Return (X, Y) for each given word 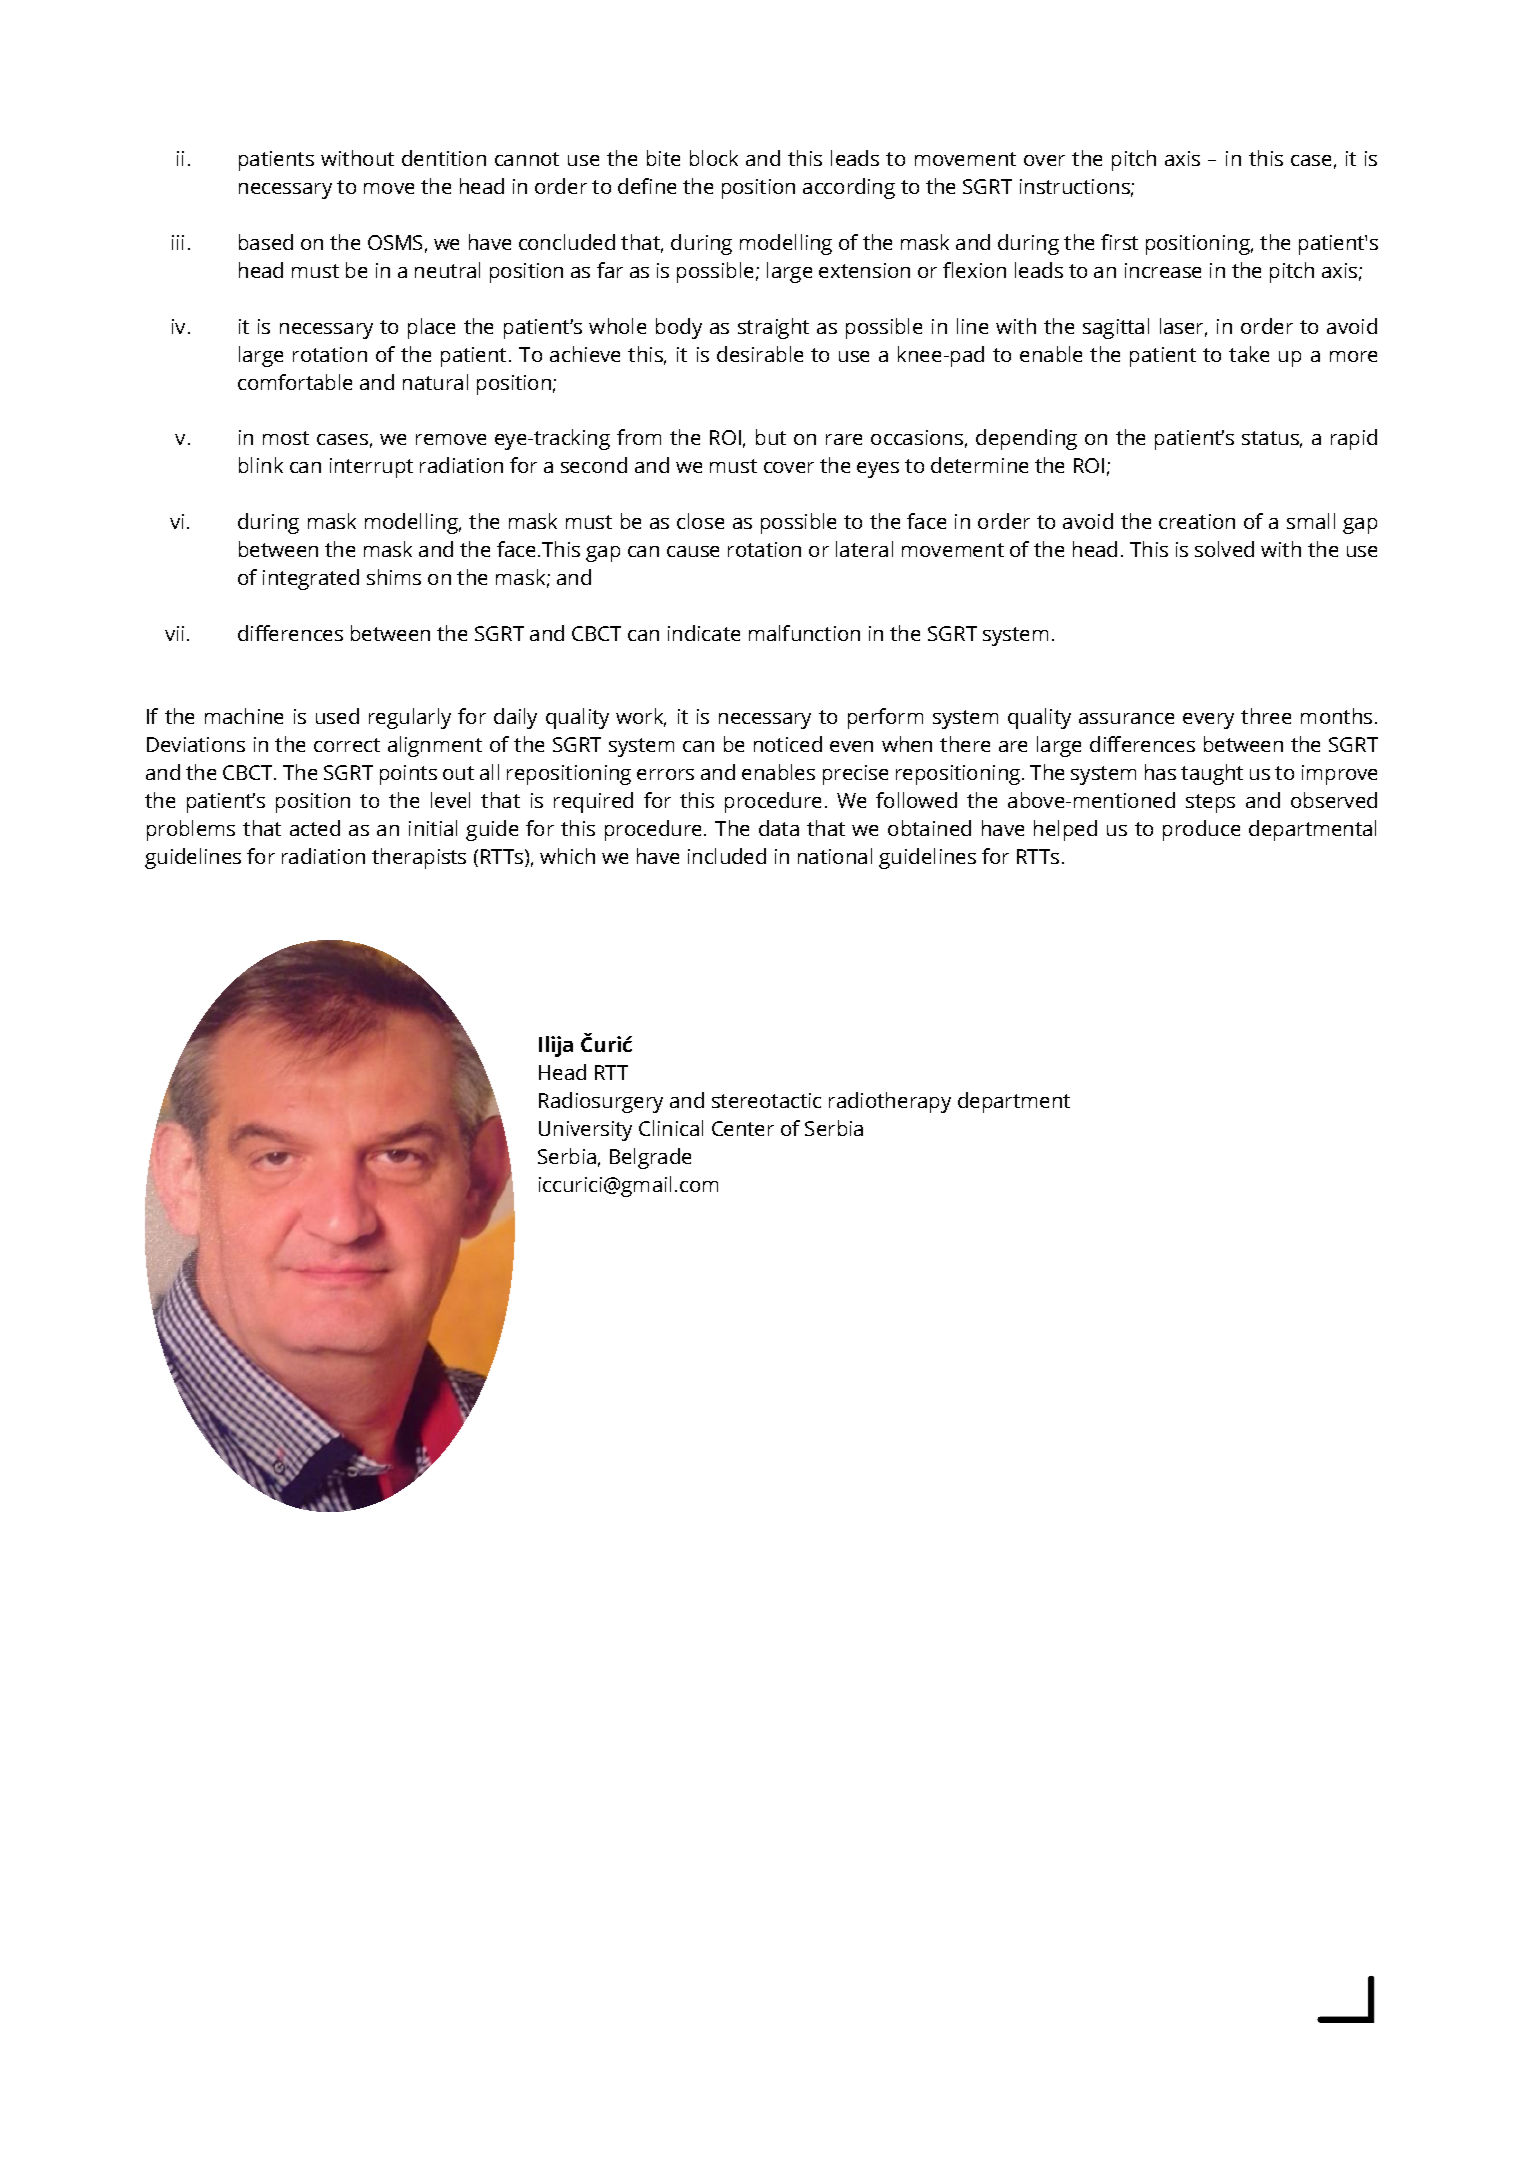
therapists (419, 858)
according (849, 188)
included (727, 856)
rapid (1354, 439)
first (1119, 242)
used (337, 716)
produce (1201, 830)
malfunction (804, 633)
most (286, 438)
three (1266, 716)
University (585, 1131)
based (266, 242)
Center (743, 1128)
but (771, 437)
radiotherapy (890, 1102)
